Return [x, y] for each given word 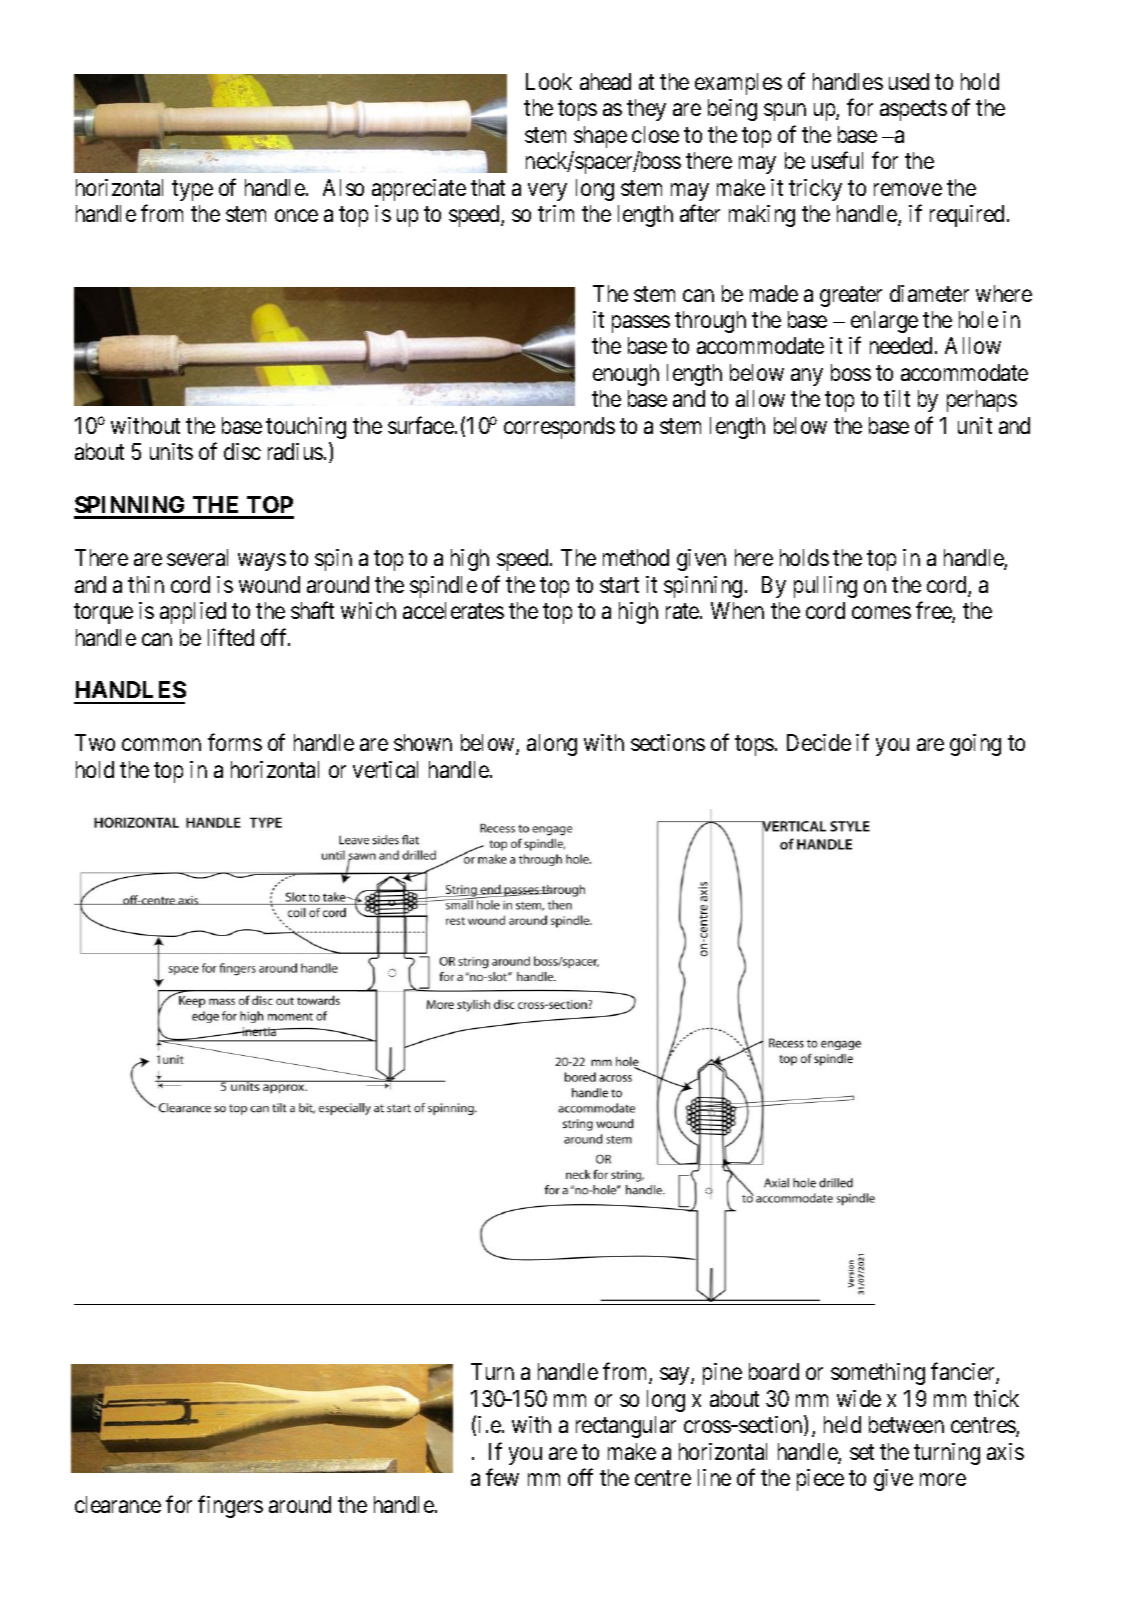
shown [423, 742]
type [192, 190]
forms [235, 742]
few [502, 1477]
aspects [913, 111]
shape [600, 137]
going [975, 745]
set [862, 1452]
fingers [230, 1506]
